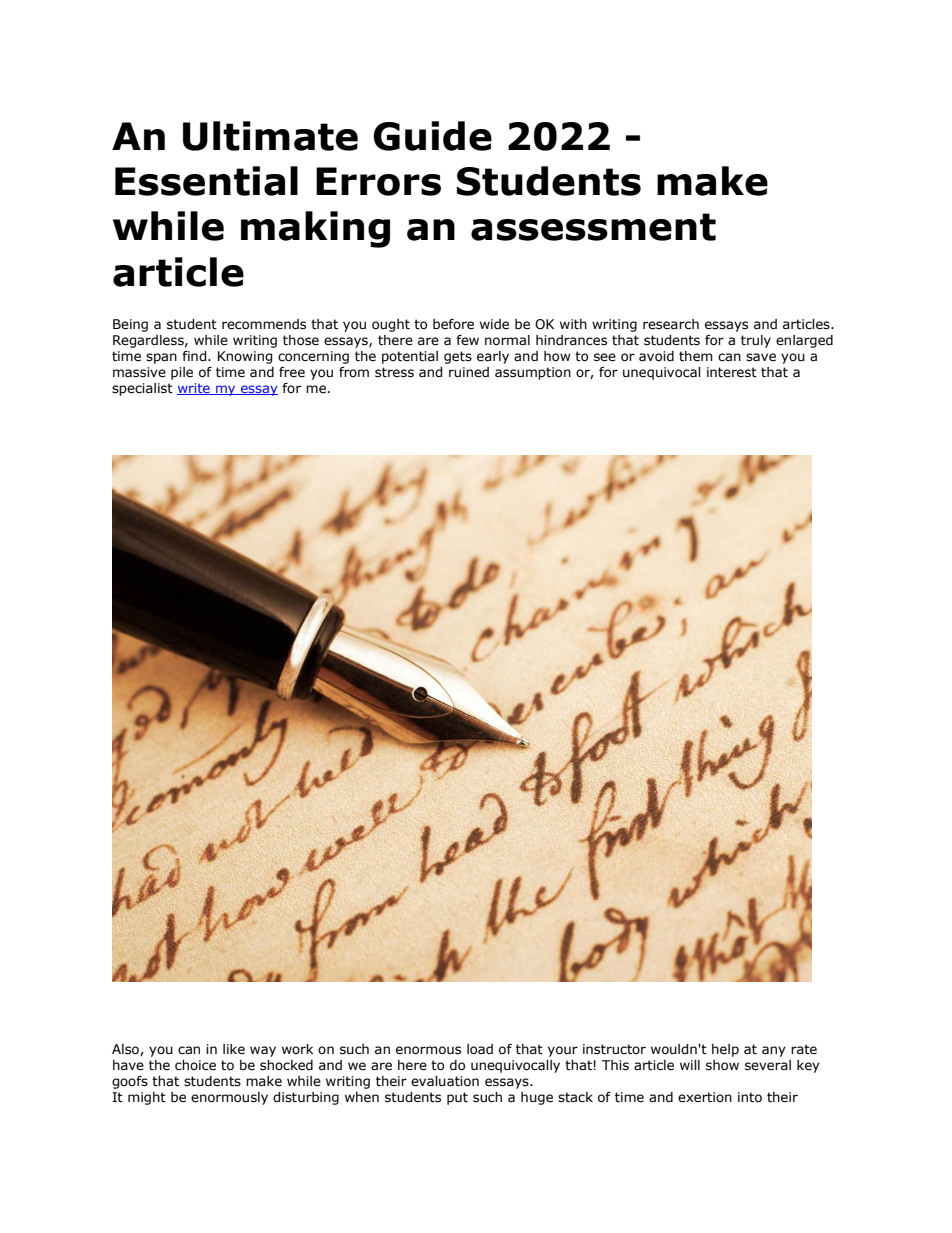 The image size is (952, 1233). I want to click on assessment, so click(593, 227).
